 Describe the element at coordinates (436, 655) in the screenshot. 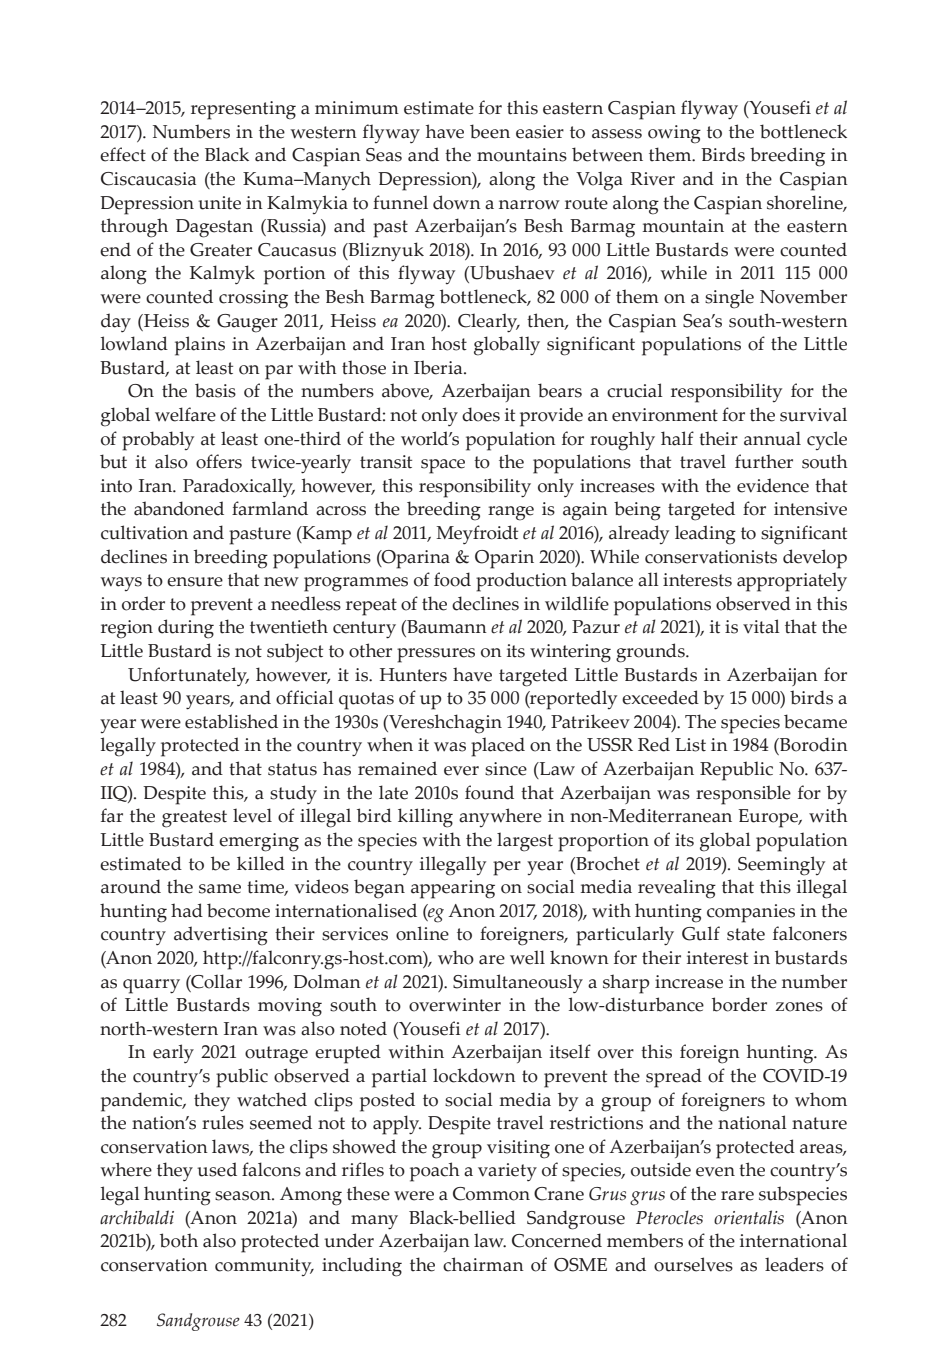

I see `pressures` at that location.
